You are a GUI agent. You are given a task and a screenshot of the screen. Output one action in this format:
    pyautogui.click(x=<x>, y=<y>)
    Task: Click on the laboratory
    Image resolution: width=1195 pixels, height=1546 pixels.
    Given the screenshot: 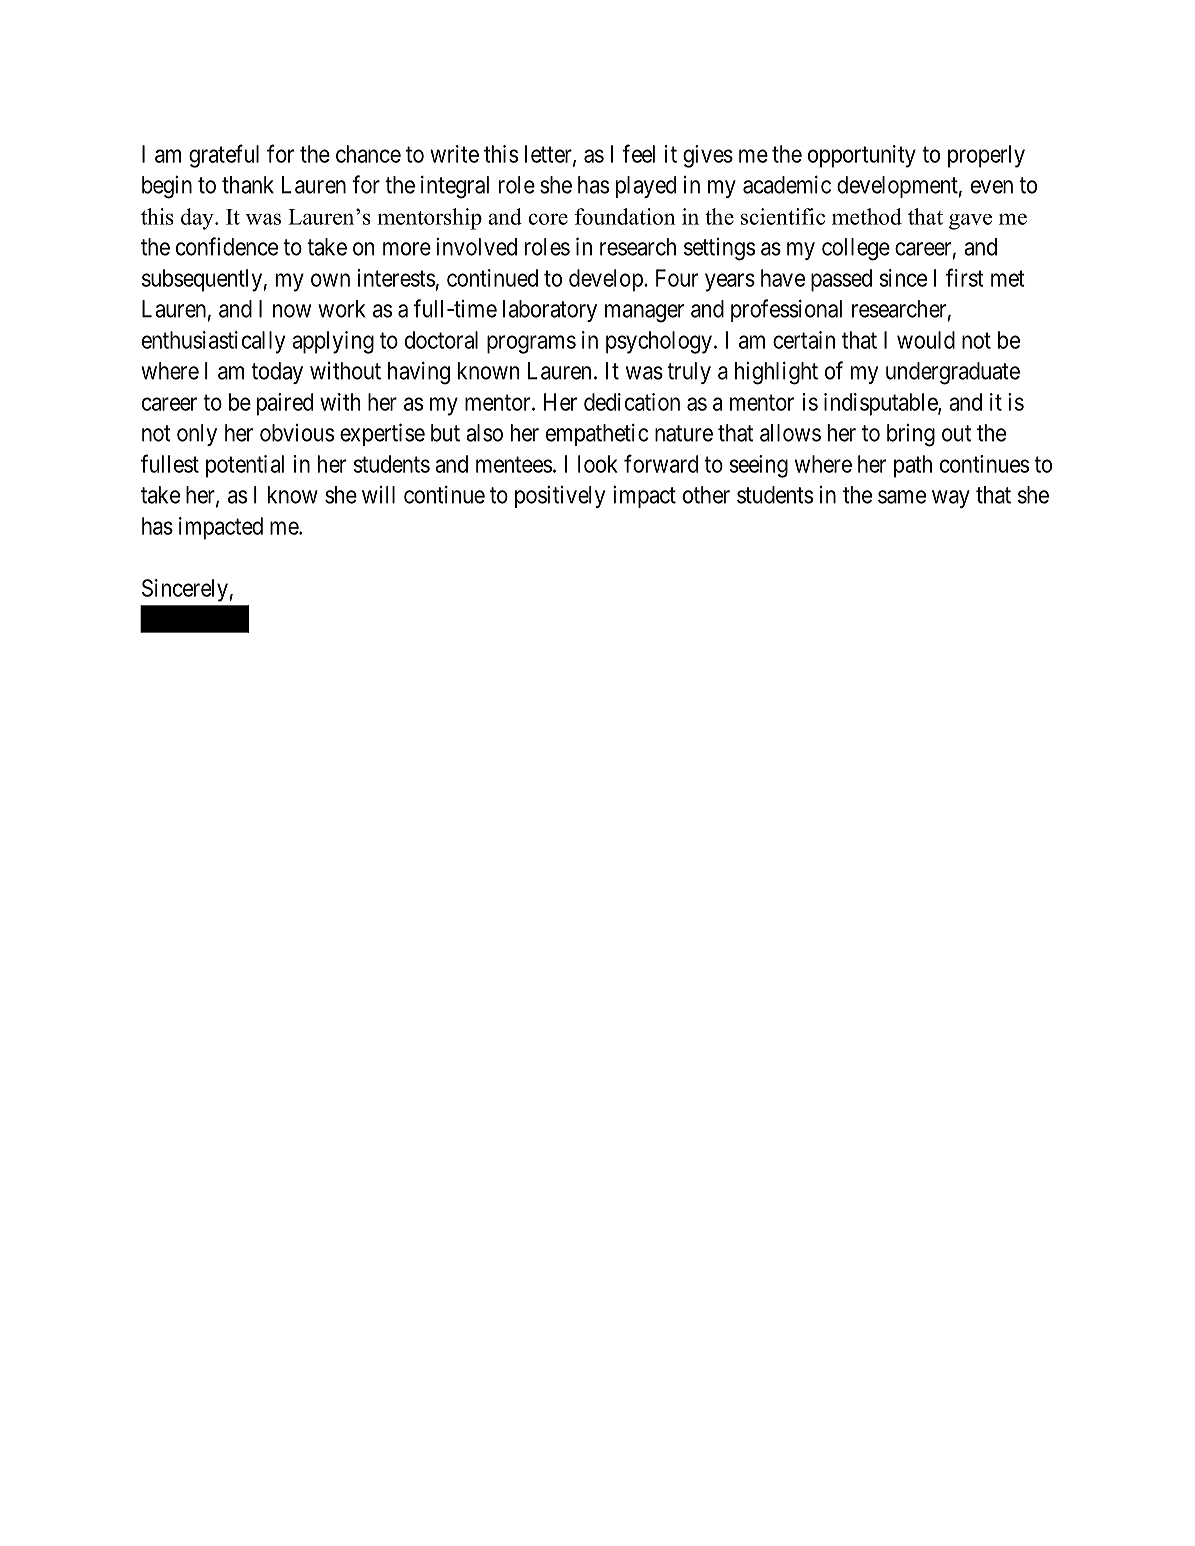 What is the action you would take?
    pyautogui.click(x=550, y=311)
